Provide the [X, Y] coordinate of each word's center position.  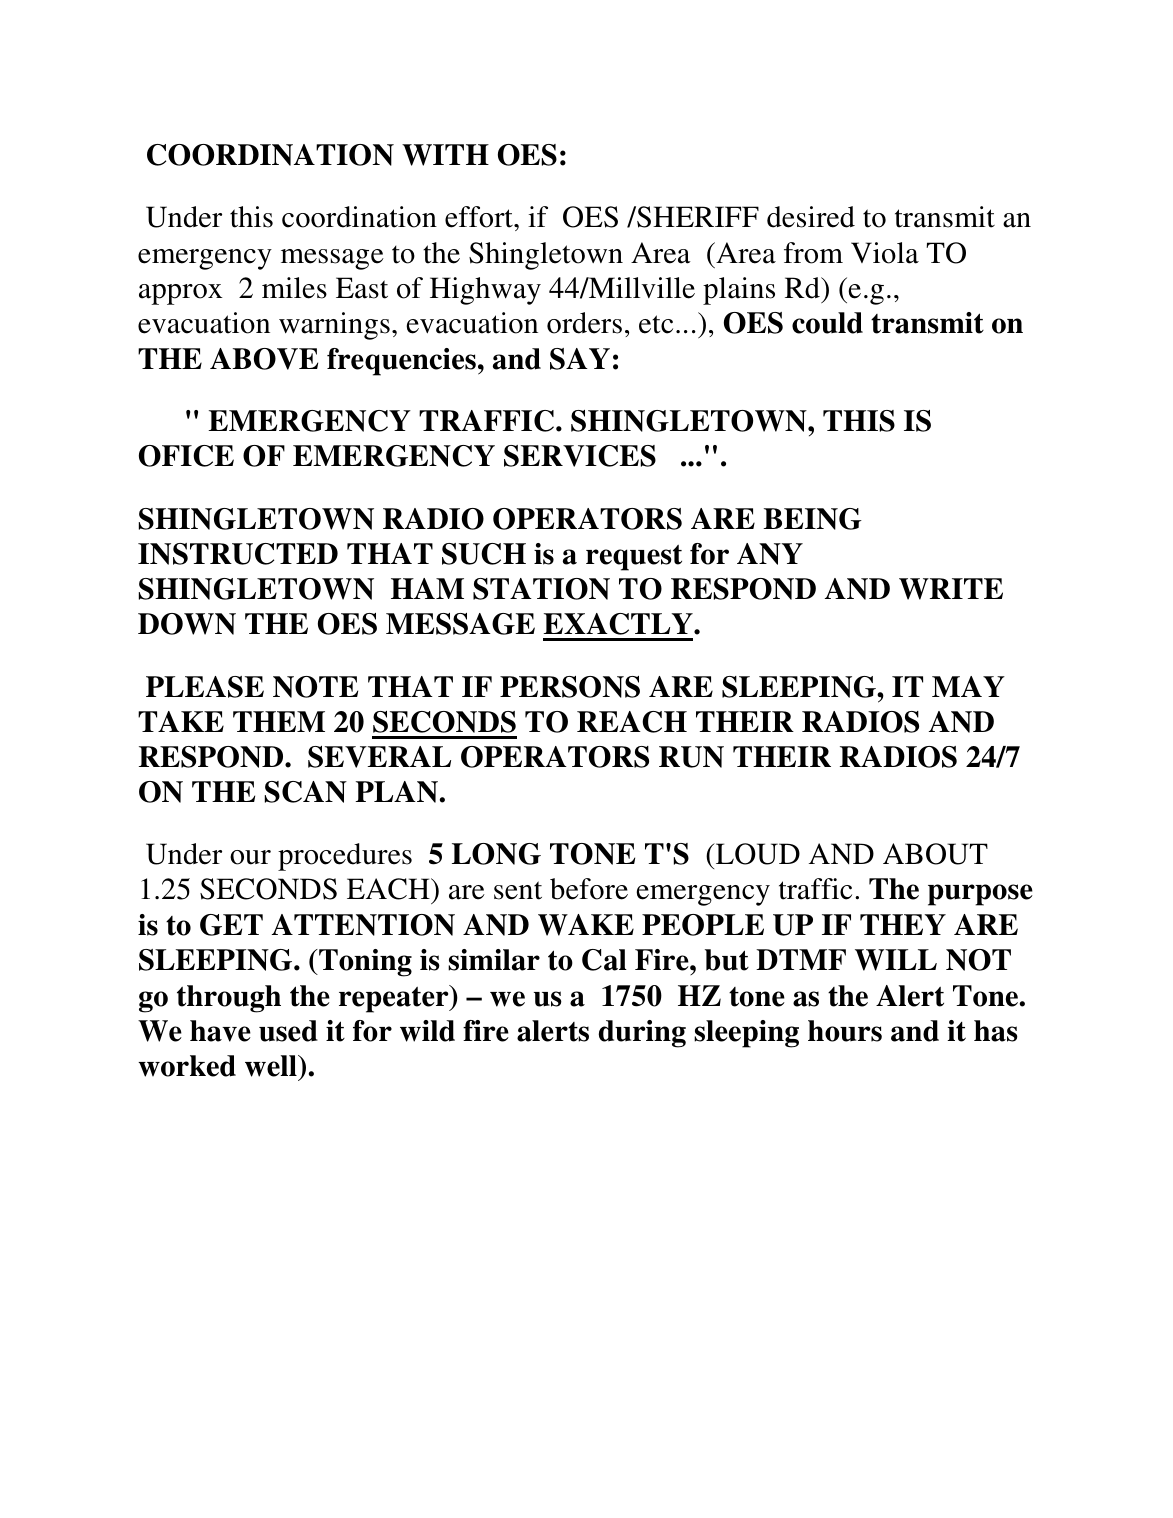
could [827, 323]
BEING [812, 519]
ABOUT [935, 854]
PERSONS [570, 687]
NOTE [315, 687]
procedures [345, 857]
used [288, 1031]
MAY [968, 686]
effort [480, 217]
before [589, 889]
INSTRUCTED [238, 554]
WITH [445, 155]
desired [811, 217]
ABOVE [264, 359]
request [634, 558]
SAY [580, 359]
